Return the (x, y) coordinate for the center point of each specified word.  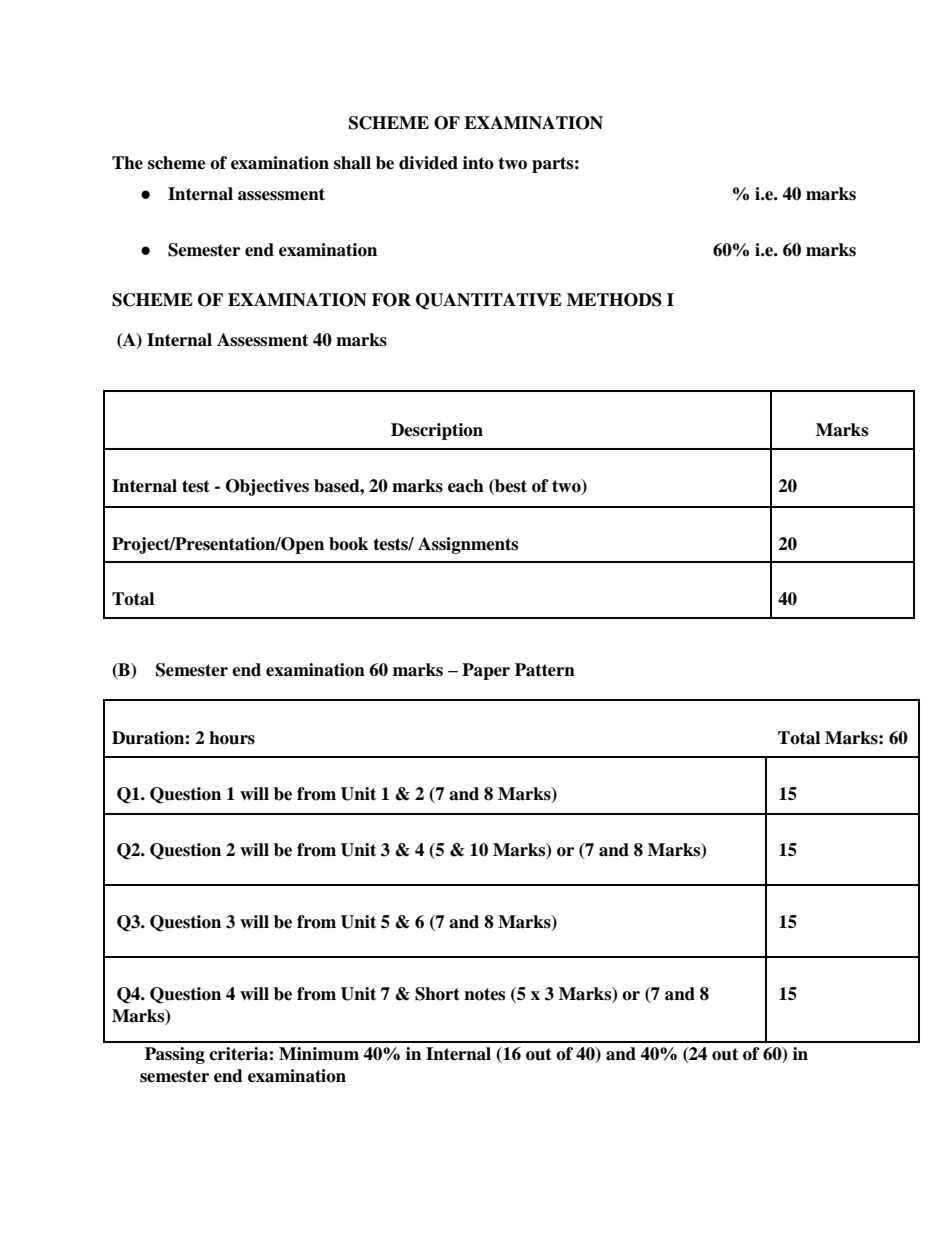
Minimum (319, 1054)
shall (352, 163)
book (348, 544)
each (466, 486)
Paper (486, 671)
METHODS (614, 300)
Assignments (468, 545)
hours (232, 738)
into (478, 163)
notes (484, 994)
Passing (175, 1055)
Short (437, 994)
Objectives (267, 487)
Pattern (545, 670)
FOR (391, 300)
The (127, 163)
